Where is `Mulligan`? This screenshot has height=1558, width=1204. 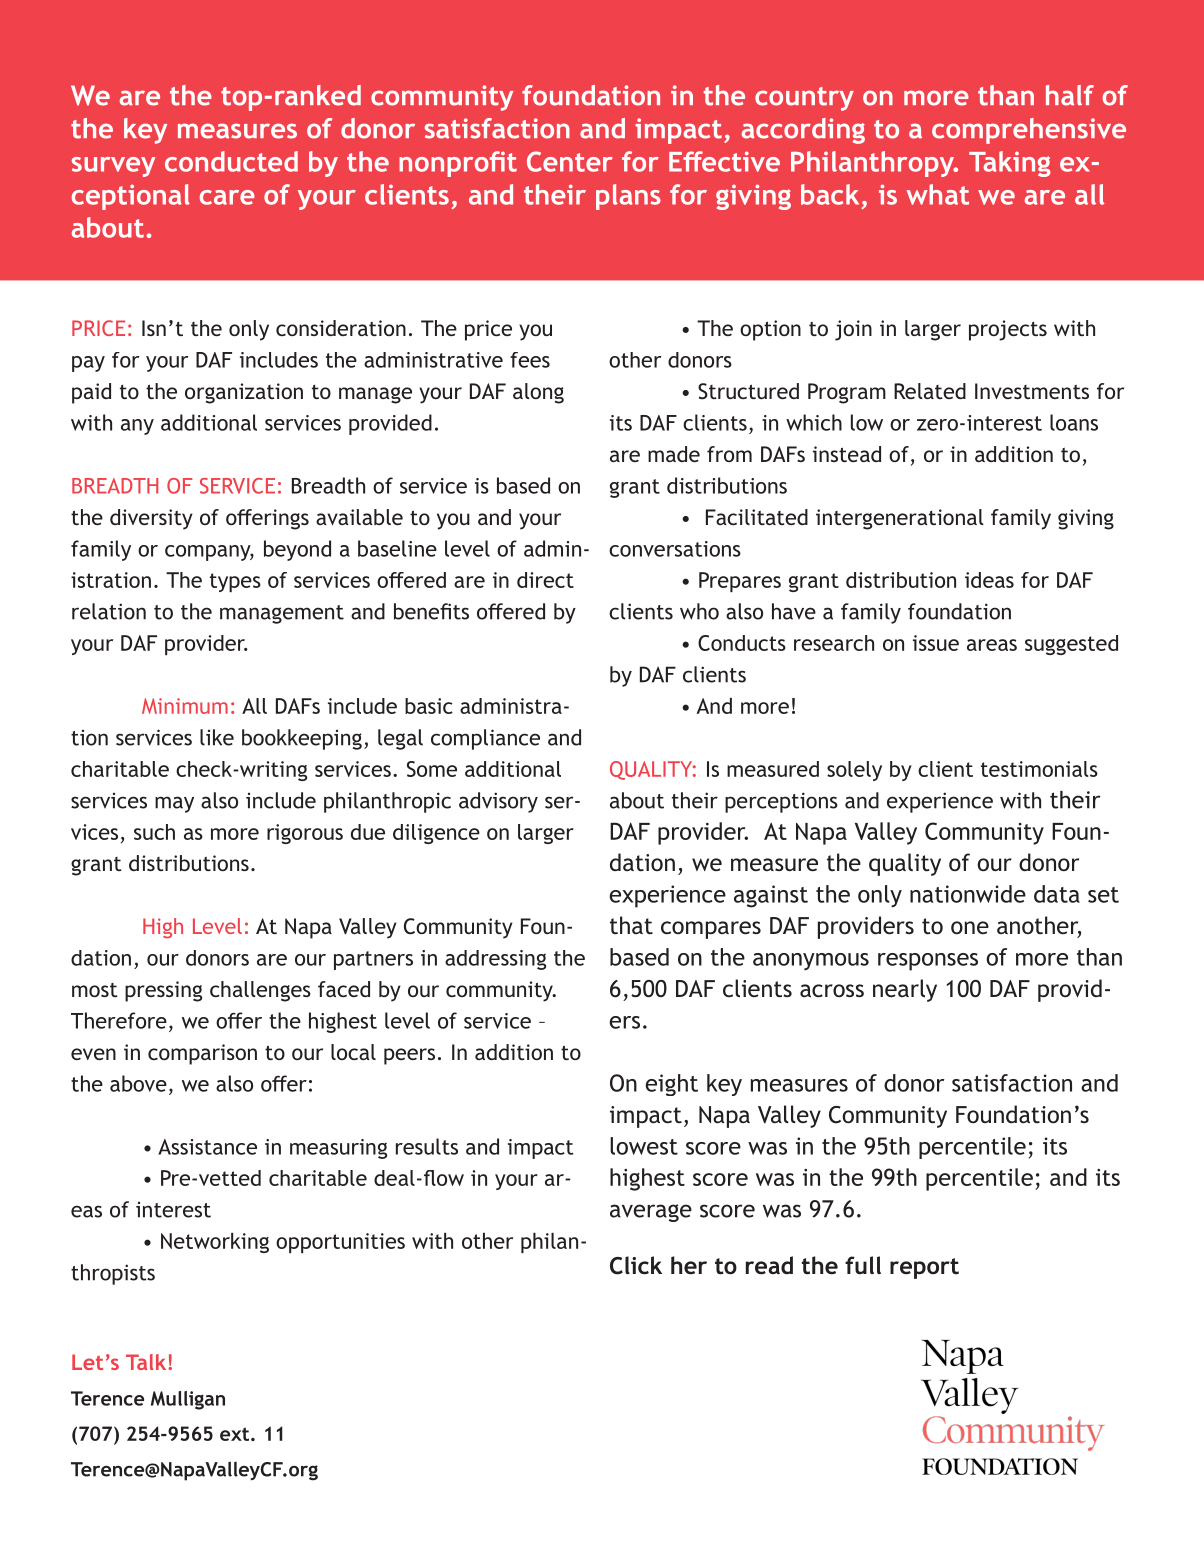 Mulligan is located at coordinates (188, 1400).
